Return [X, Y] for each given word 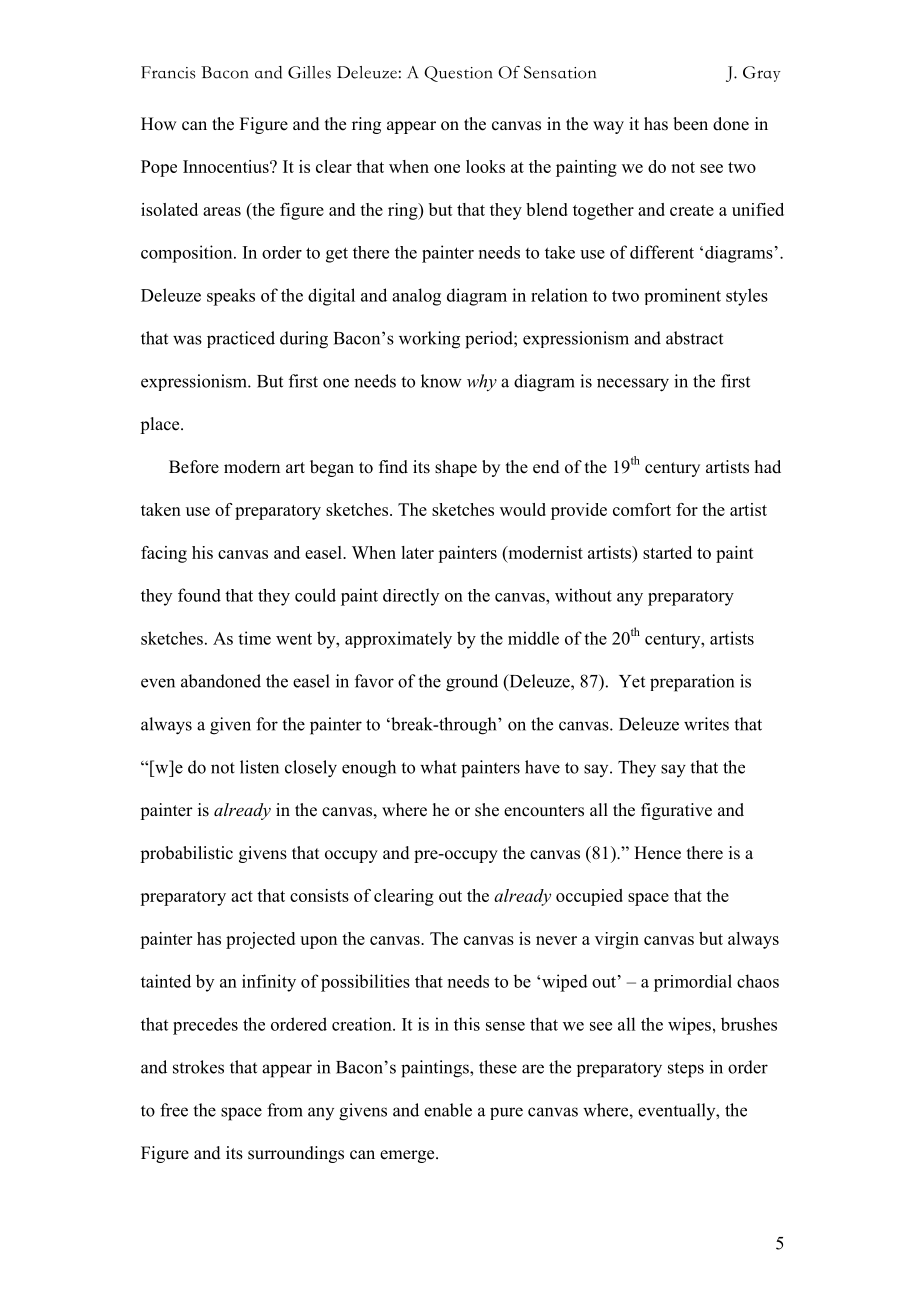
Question [458, 74]
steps [686, 1070]
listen [259, 767]
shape [456, 468]
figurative [676, 811]
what [438, 767]
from [285, 1110]
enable [448, 1110]
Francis [168, 72]
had [768, 466]
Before [194, 467]
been [690, 124]
